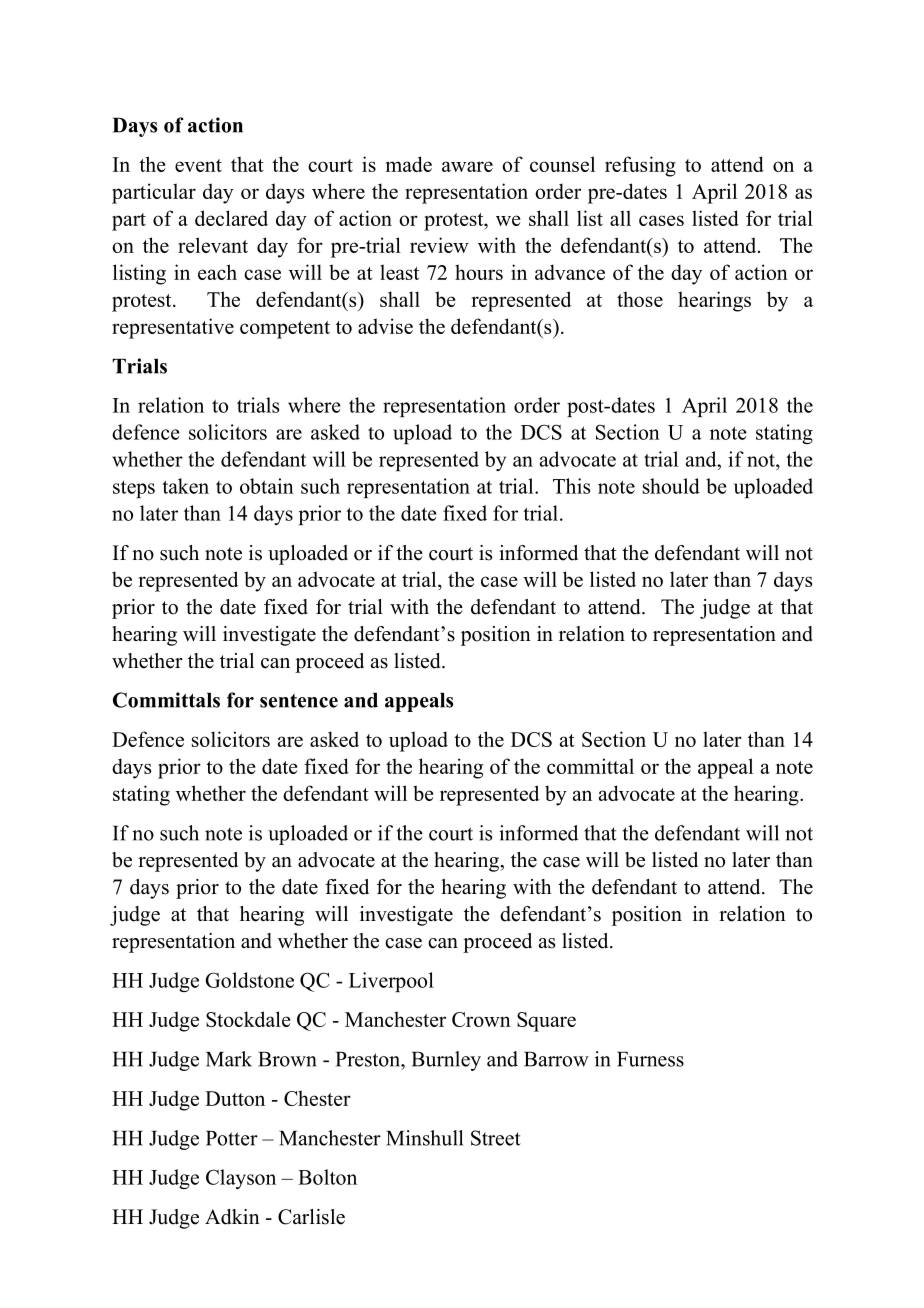 The image size is (924, 1308). I want to click on sentence, so click(299, 701).
